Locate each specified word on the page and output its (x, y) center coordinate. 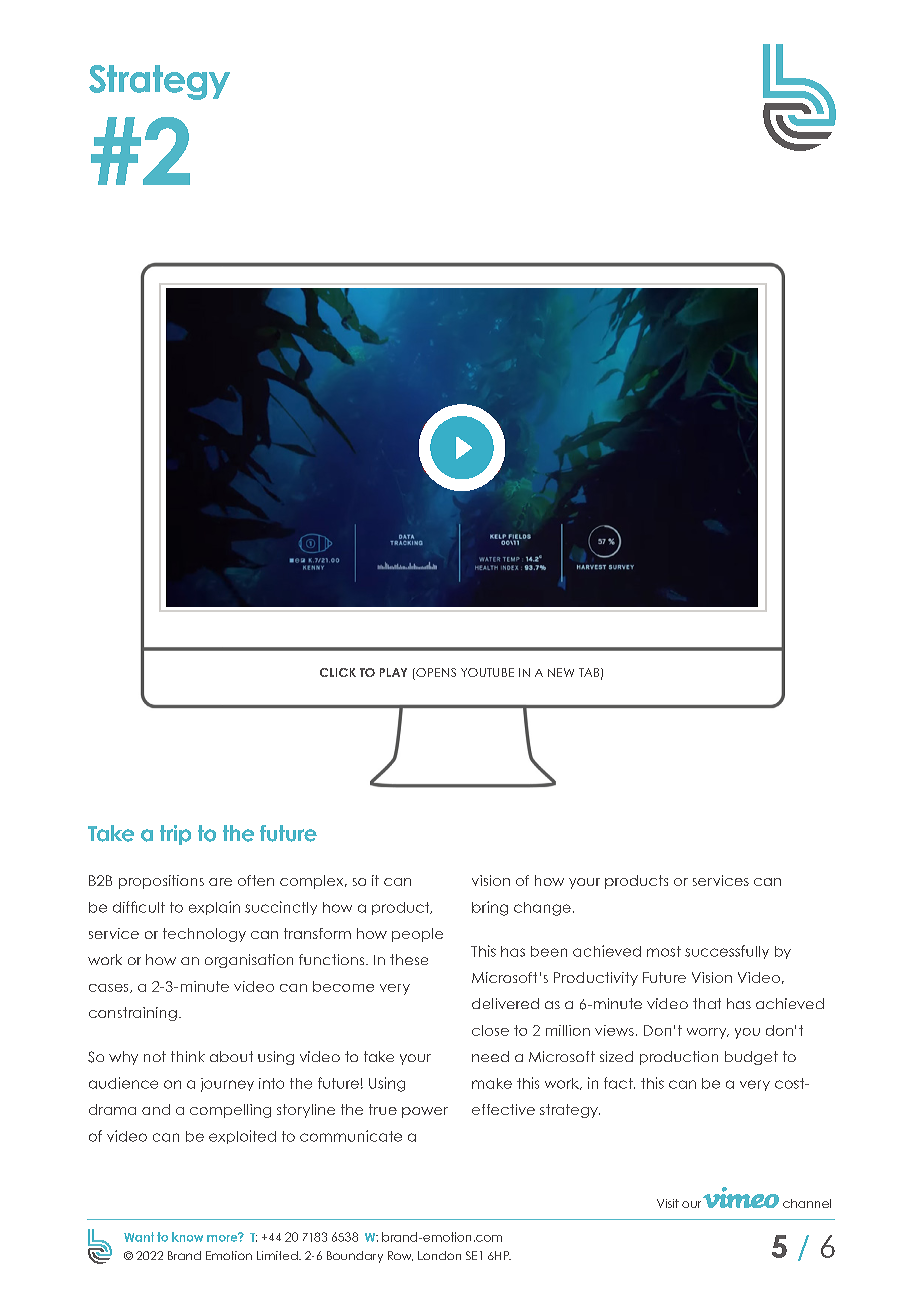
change (542, 909)
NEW (561, 672)
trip (175, 835)
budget (751, 1058)
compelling (230, 1111)
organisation (249, 961)
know (187, 1237)
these (409, 959)
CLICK (338, 672)
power (425, 1112)
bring (490, 908)
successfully (727, 952)
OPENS (435, 674)
